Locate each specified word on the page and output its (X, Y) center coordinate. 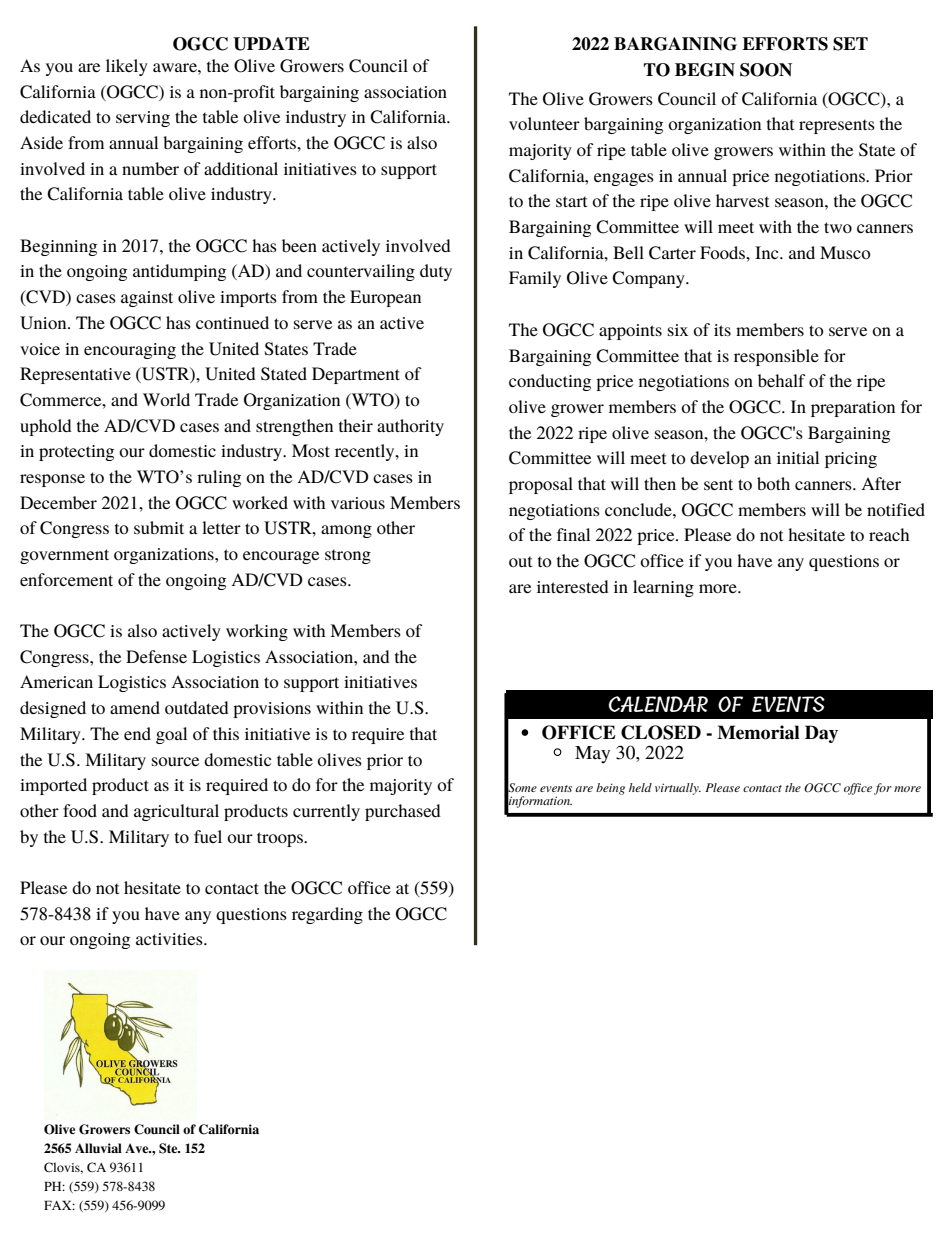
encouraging (130, 351)
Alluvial (98, 1148)
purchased (403, 812)
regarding (327, 915)
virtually (678, 789)
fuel (208, 836)
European (385, 298)
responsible (776, 357)
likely (127, 67)
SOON (766, 70)
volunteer (544, 123)
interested (573, 586)
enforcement (66, 579)
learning (663, 588)
